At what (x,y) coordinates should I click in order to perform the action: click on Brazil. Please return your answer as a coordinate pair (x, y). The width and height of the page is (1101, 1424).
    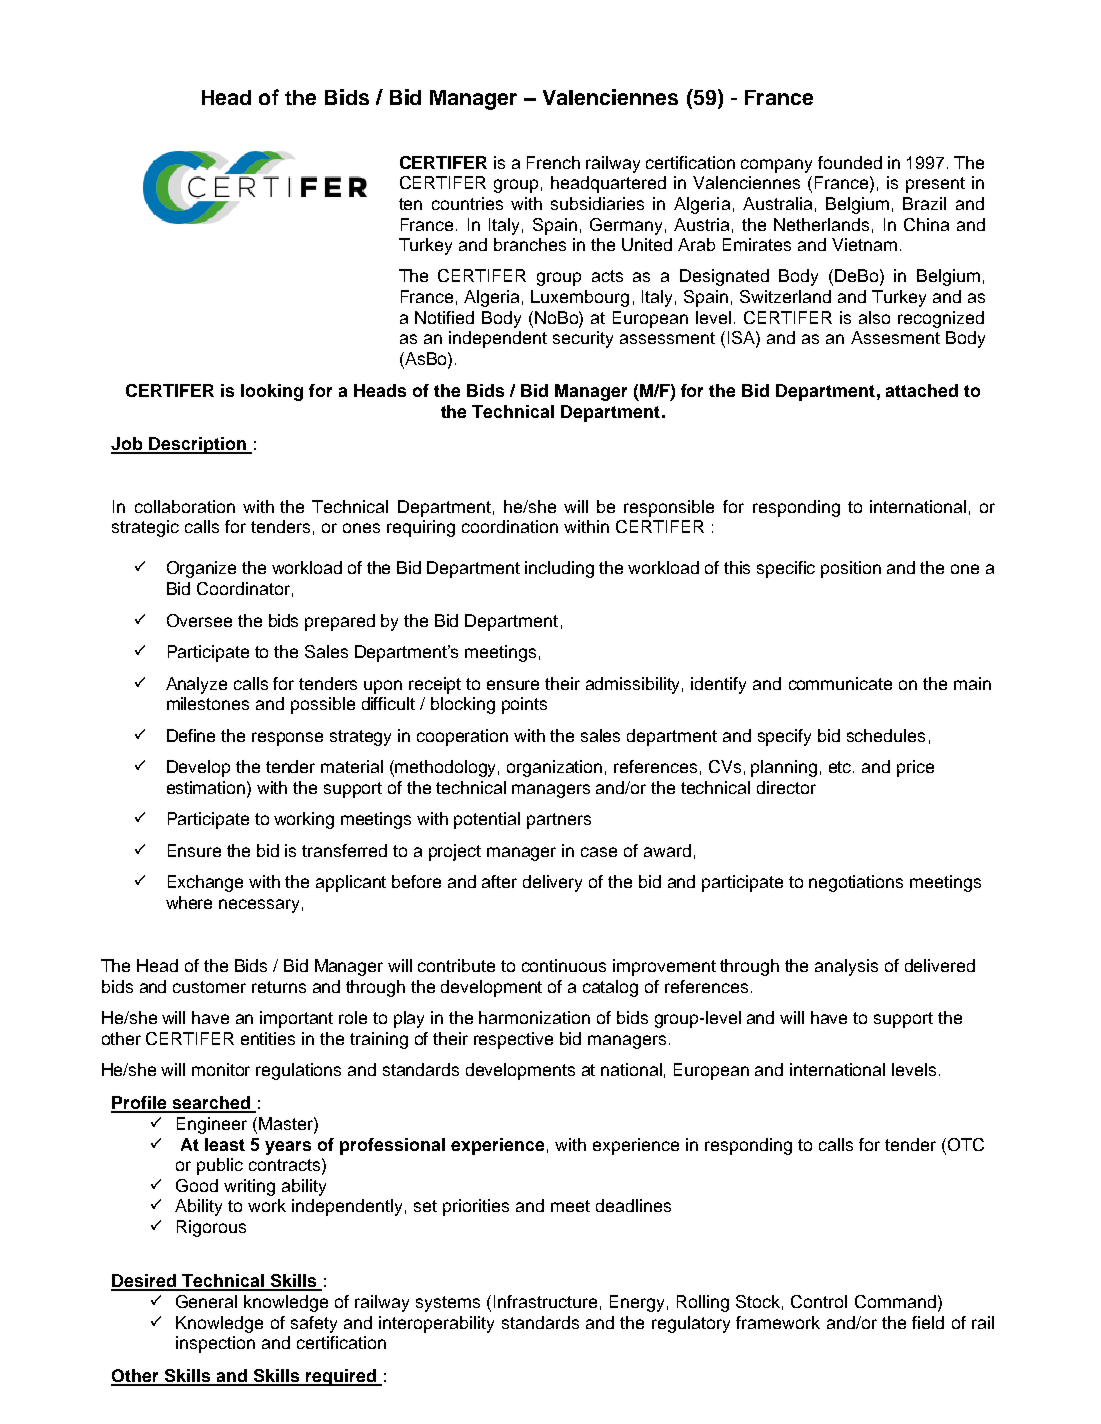
    Looking at the image, I should click on (924, 203).
